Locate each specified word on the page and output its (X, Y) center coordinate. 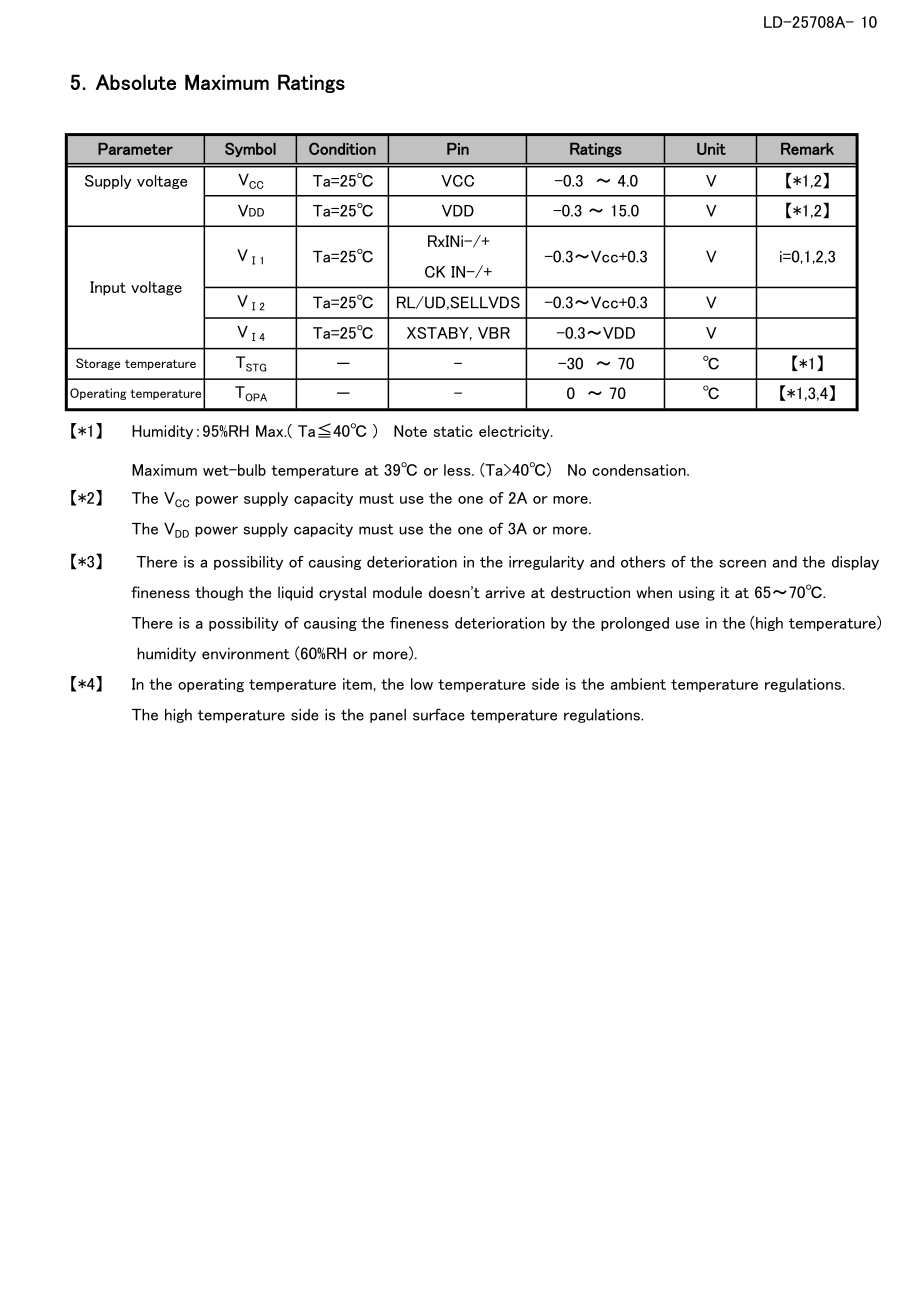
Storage (98, 364)
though (219, 593)
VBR (494, 333)
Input (108, 288)
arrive (505, 592)
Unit (711, 149)
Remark (807, 149)
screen (742, 563)
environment (246, 654)
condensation (640, 470)
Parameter (135, 149)
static (453, 431)
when (654, 592)
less (458, 470)
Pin (458, 149)
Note (410, 431)
